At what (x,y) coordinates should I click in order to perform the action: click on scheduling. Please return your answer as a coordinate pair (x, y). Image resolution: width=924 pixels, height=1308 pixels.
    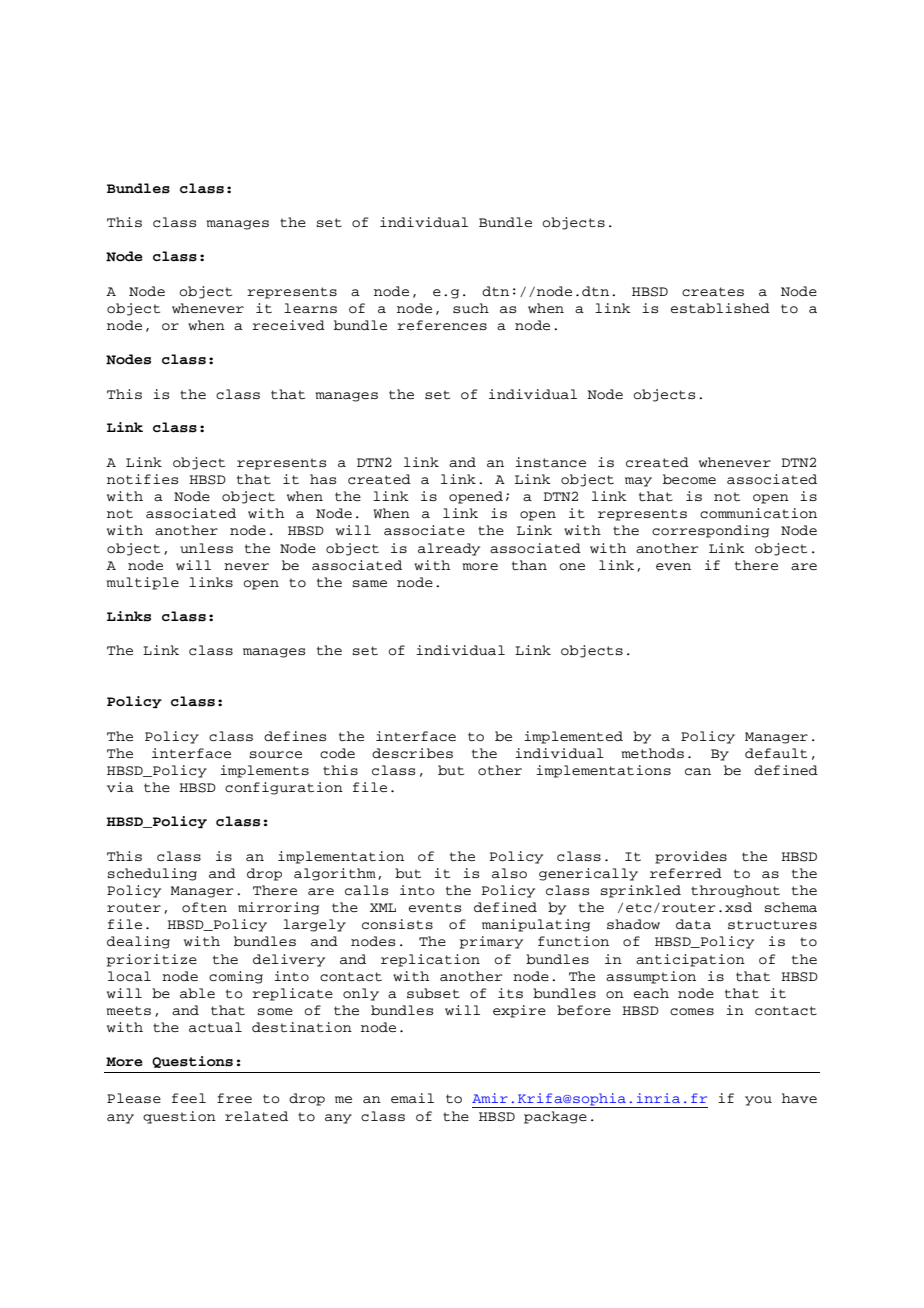
    Looking at the image, I should click on (152, 874).
